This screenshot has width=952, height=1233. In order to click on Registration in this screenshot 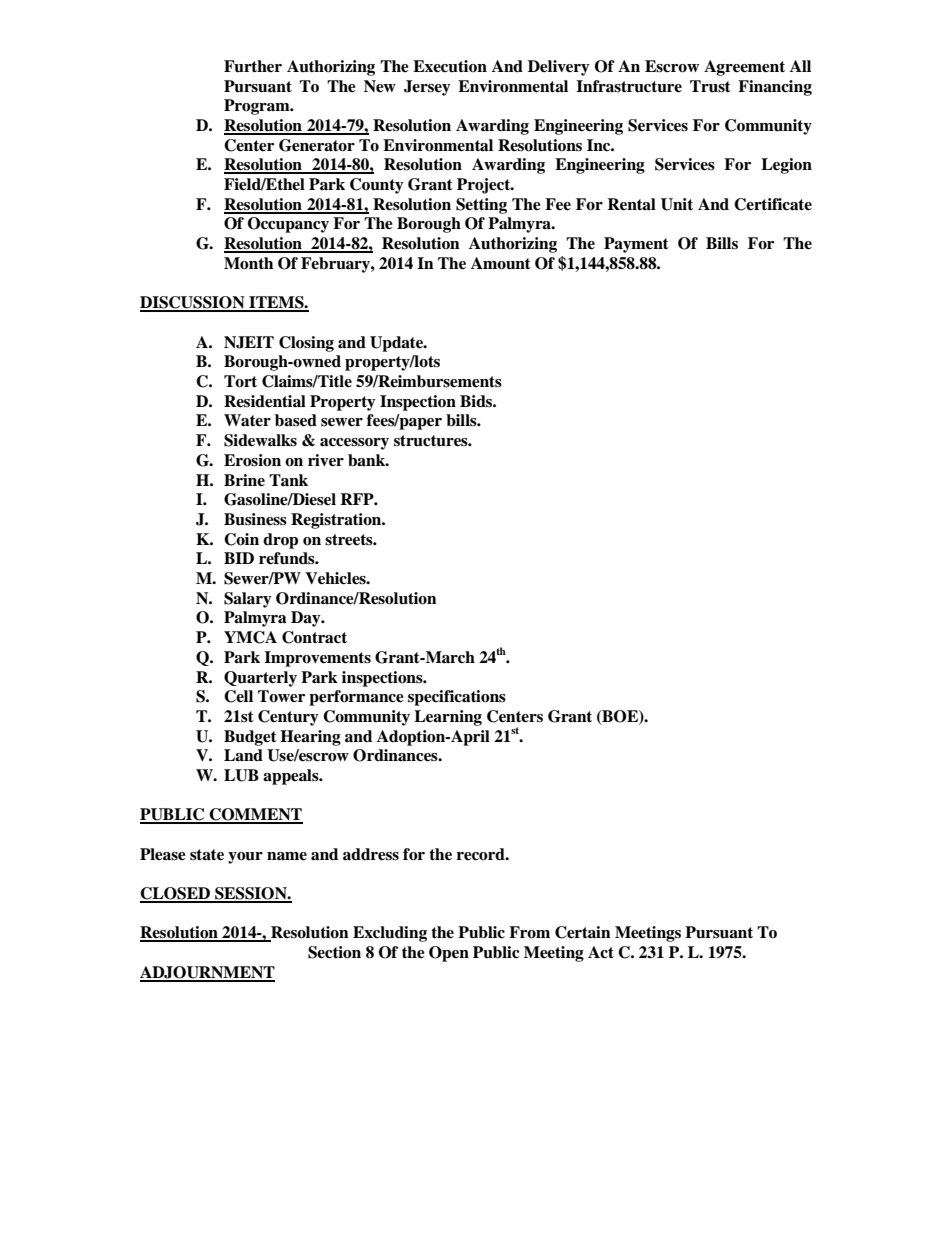, I will do `click(337, 521)`.
